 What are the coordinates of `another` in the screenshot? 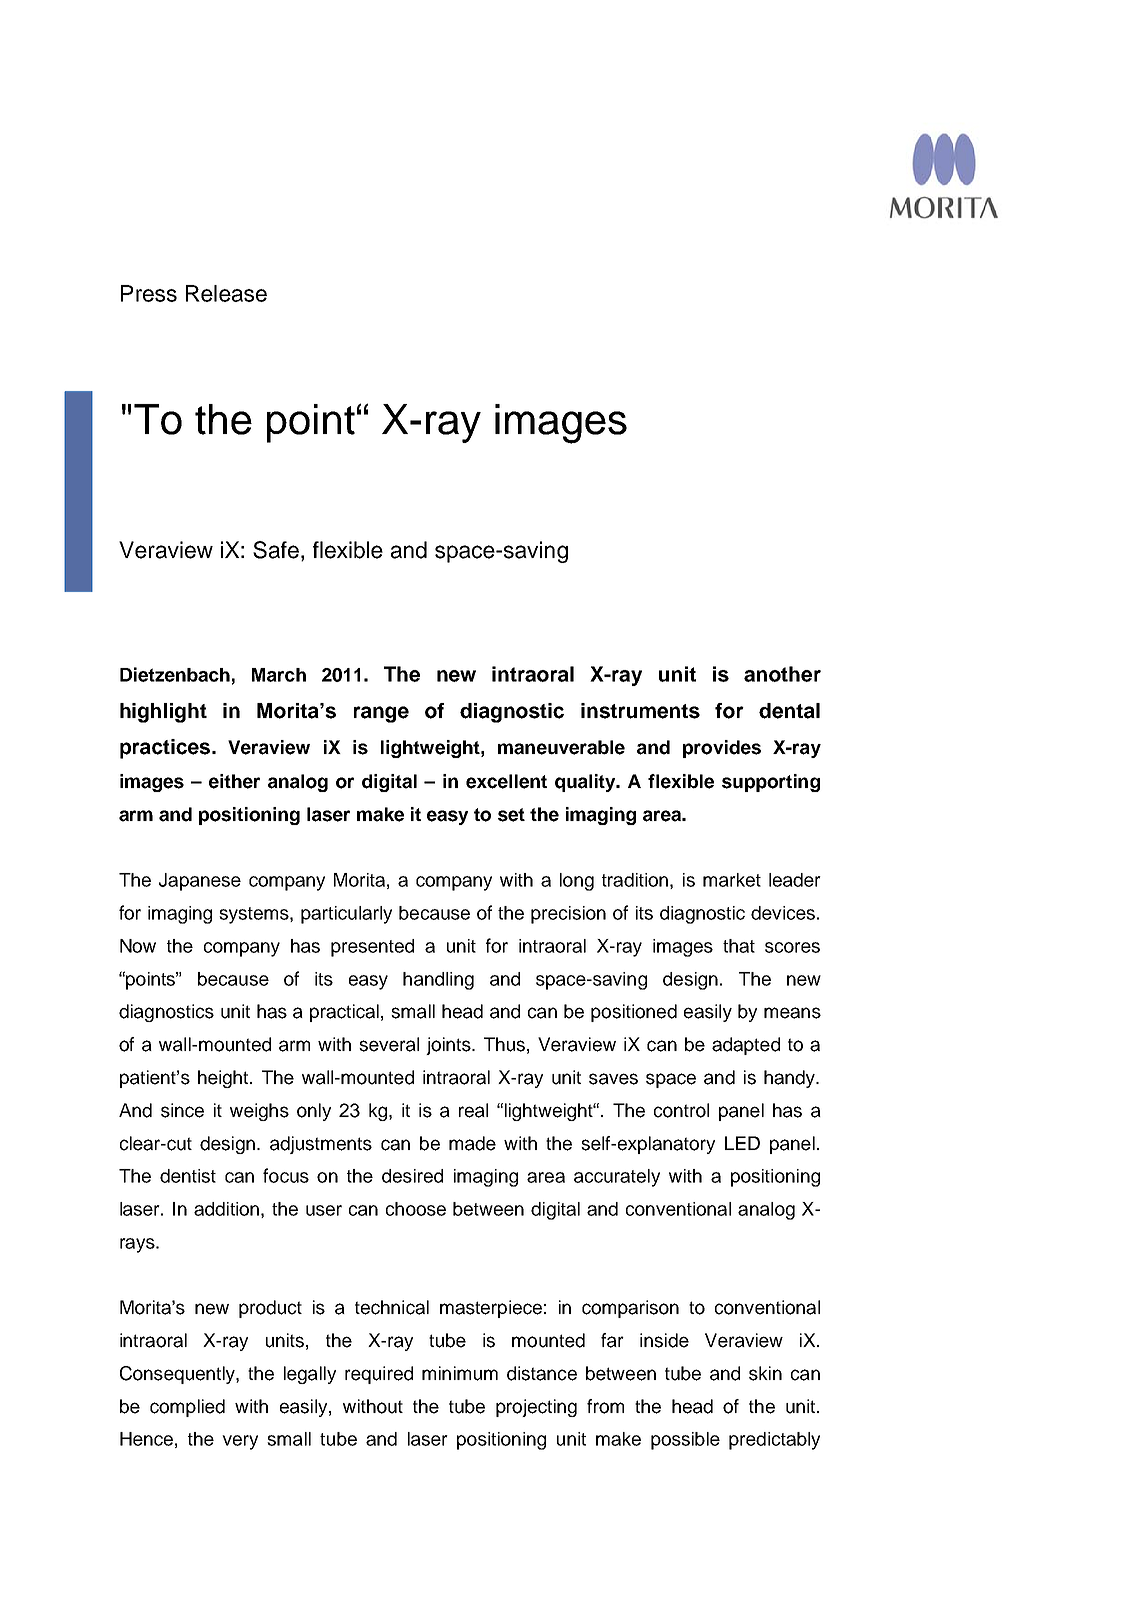 It's located at (782, 674).
